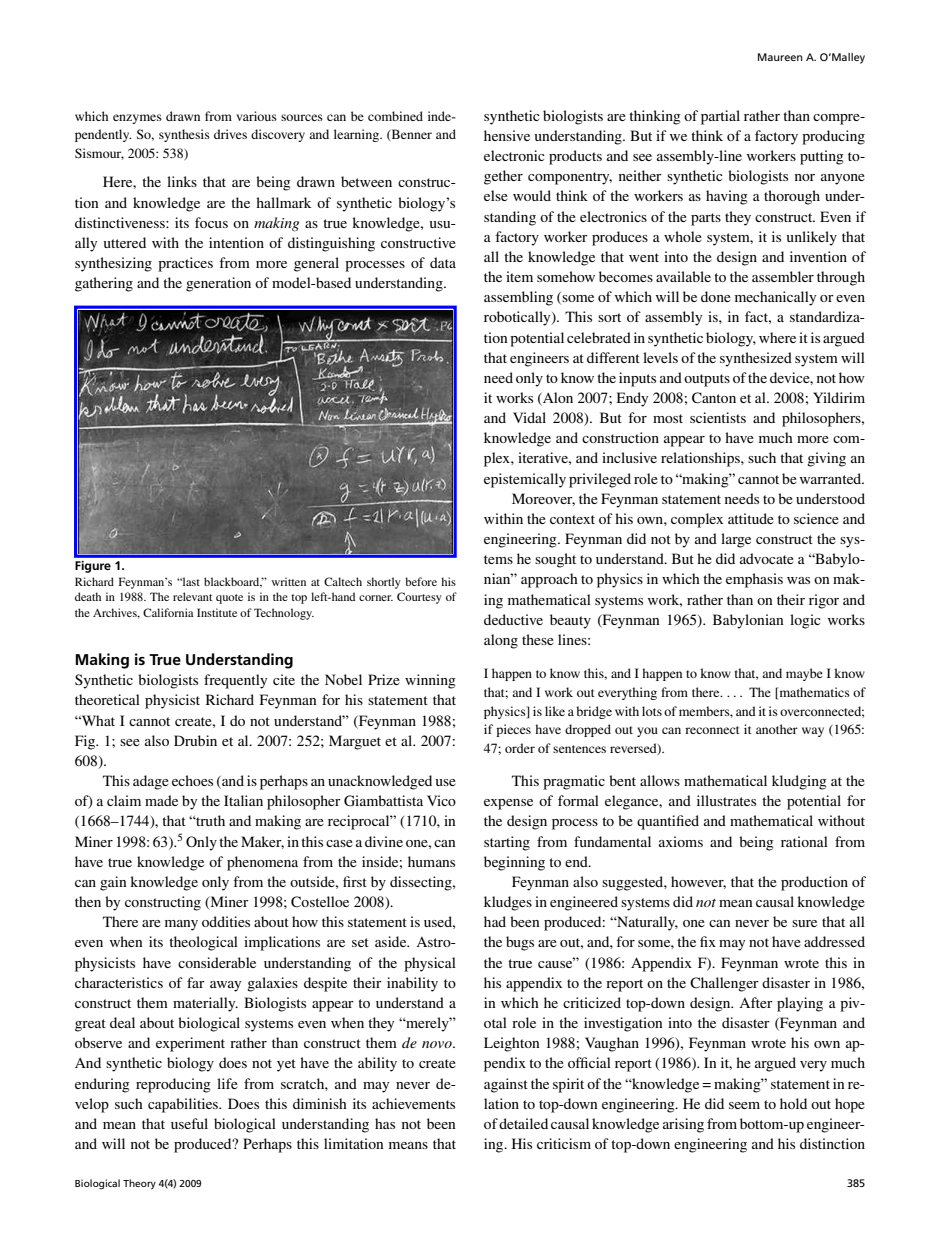 This image has width=952, height=1233. I want to click on enzymes, so click(137, 119).
